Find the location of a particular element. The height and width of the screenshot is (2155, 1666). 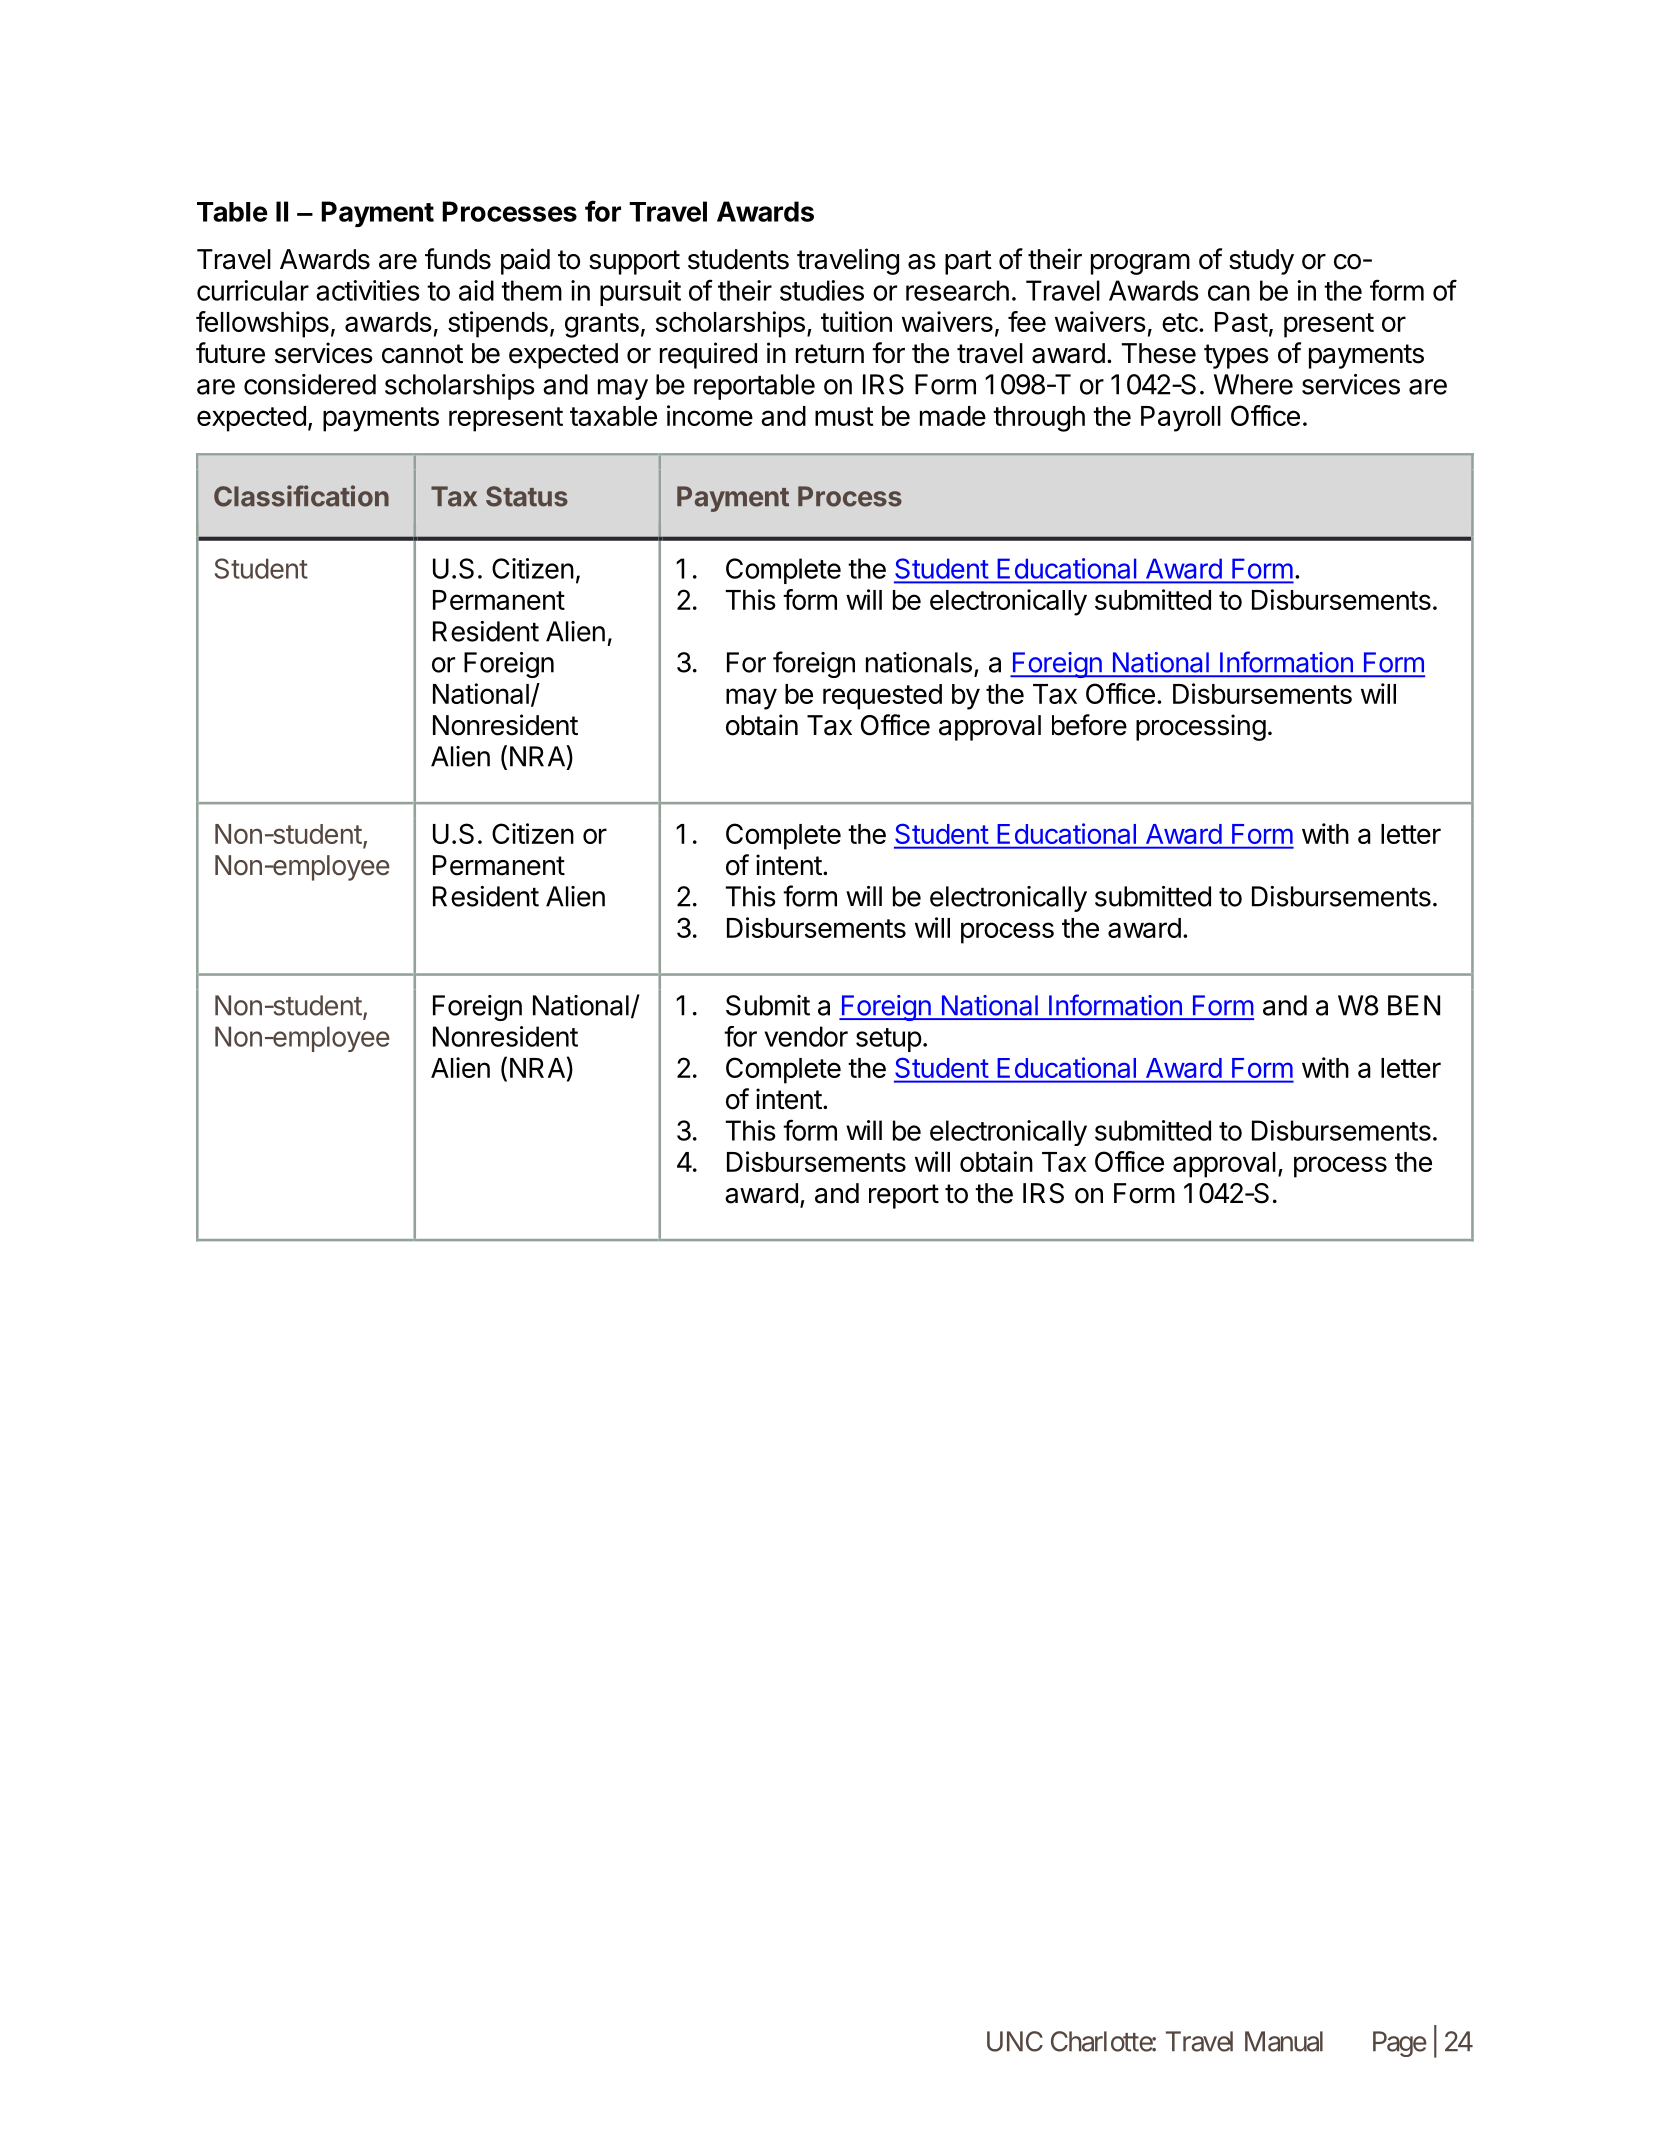

cannot is located at coordinates (422, 354).
